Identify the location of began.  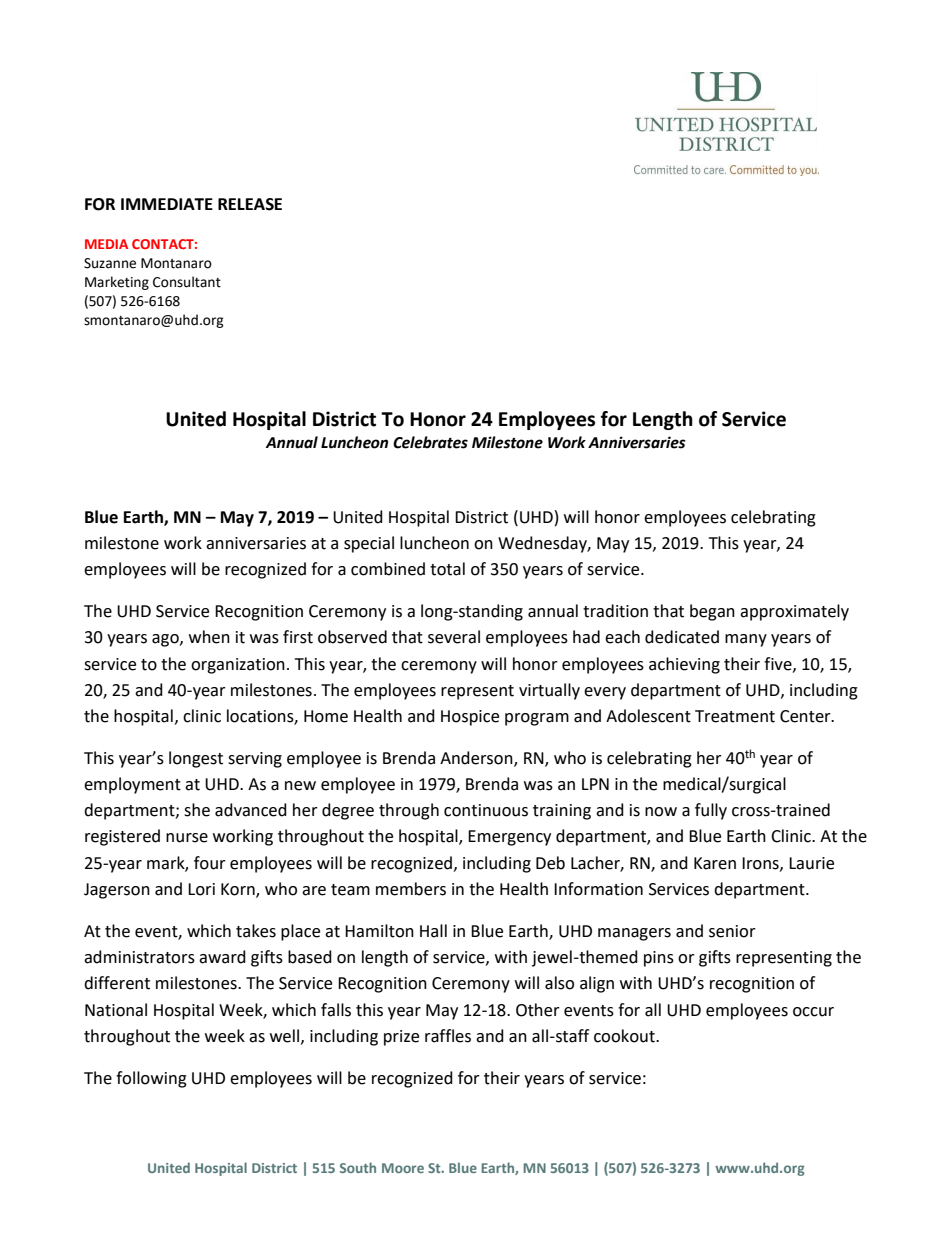
(712, 612).
